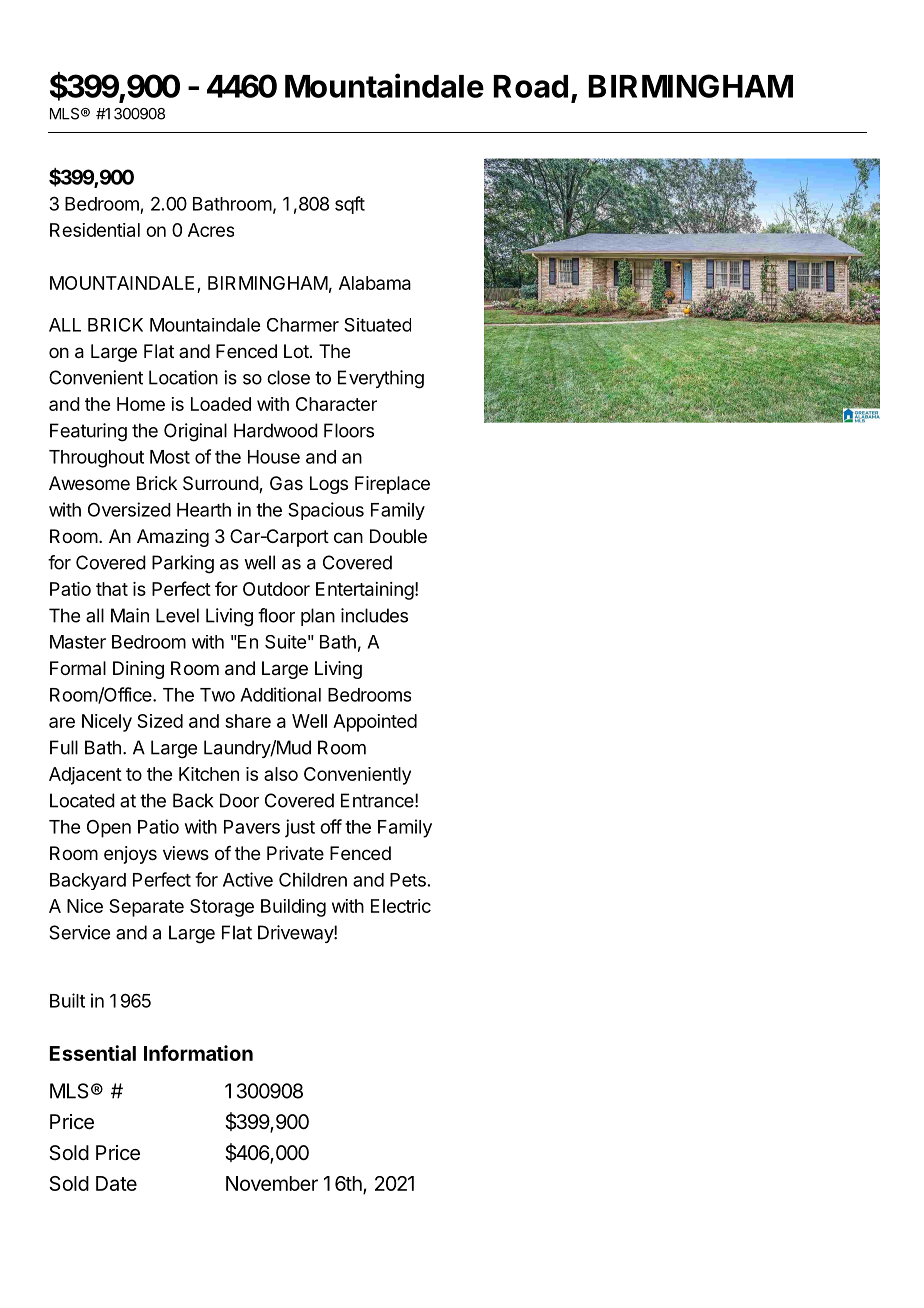 The image size is (924, 1308). What do you see at coordinates (130, 615) in the screenshot?
I see `Main` at bounding box center [130, 615].
